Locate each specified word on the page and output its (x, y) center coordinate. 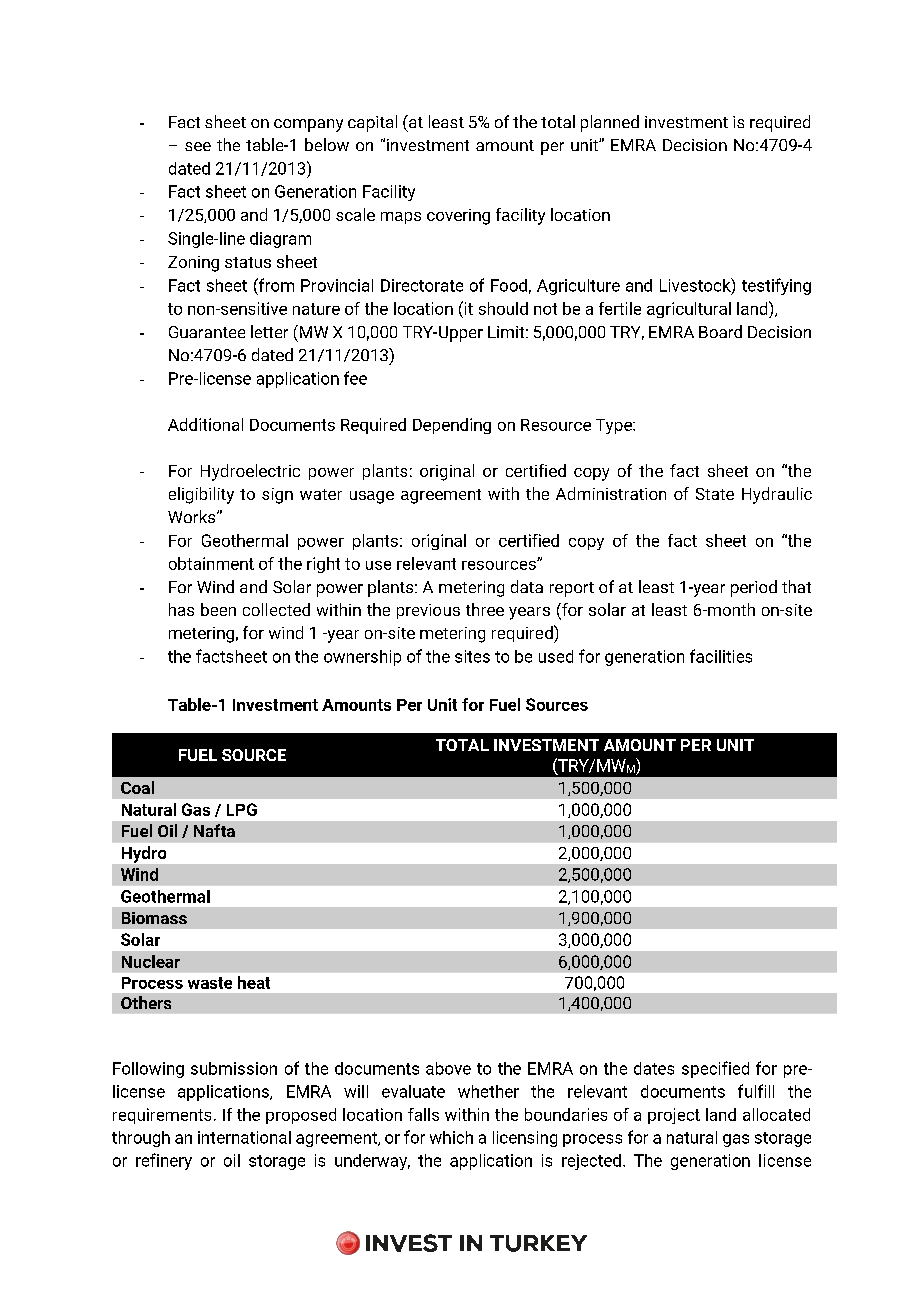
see (198, 146)
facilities (721, 656)
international (244, 1137)
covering (458, 217)
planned (610, 123)
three (485, 609)
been (218, 609)
